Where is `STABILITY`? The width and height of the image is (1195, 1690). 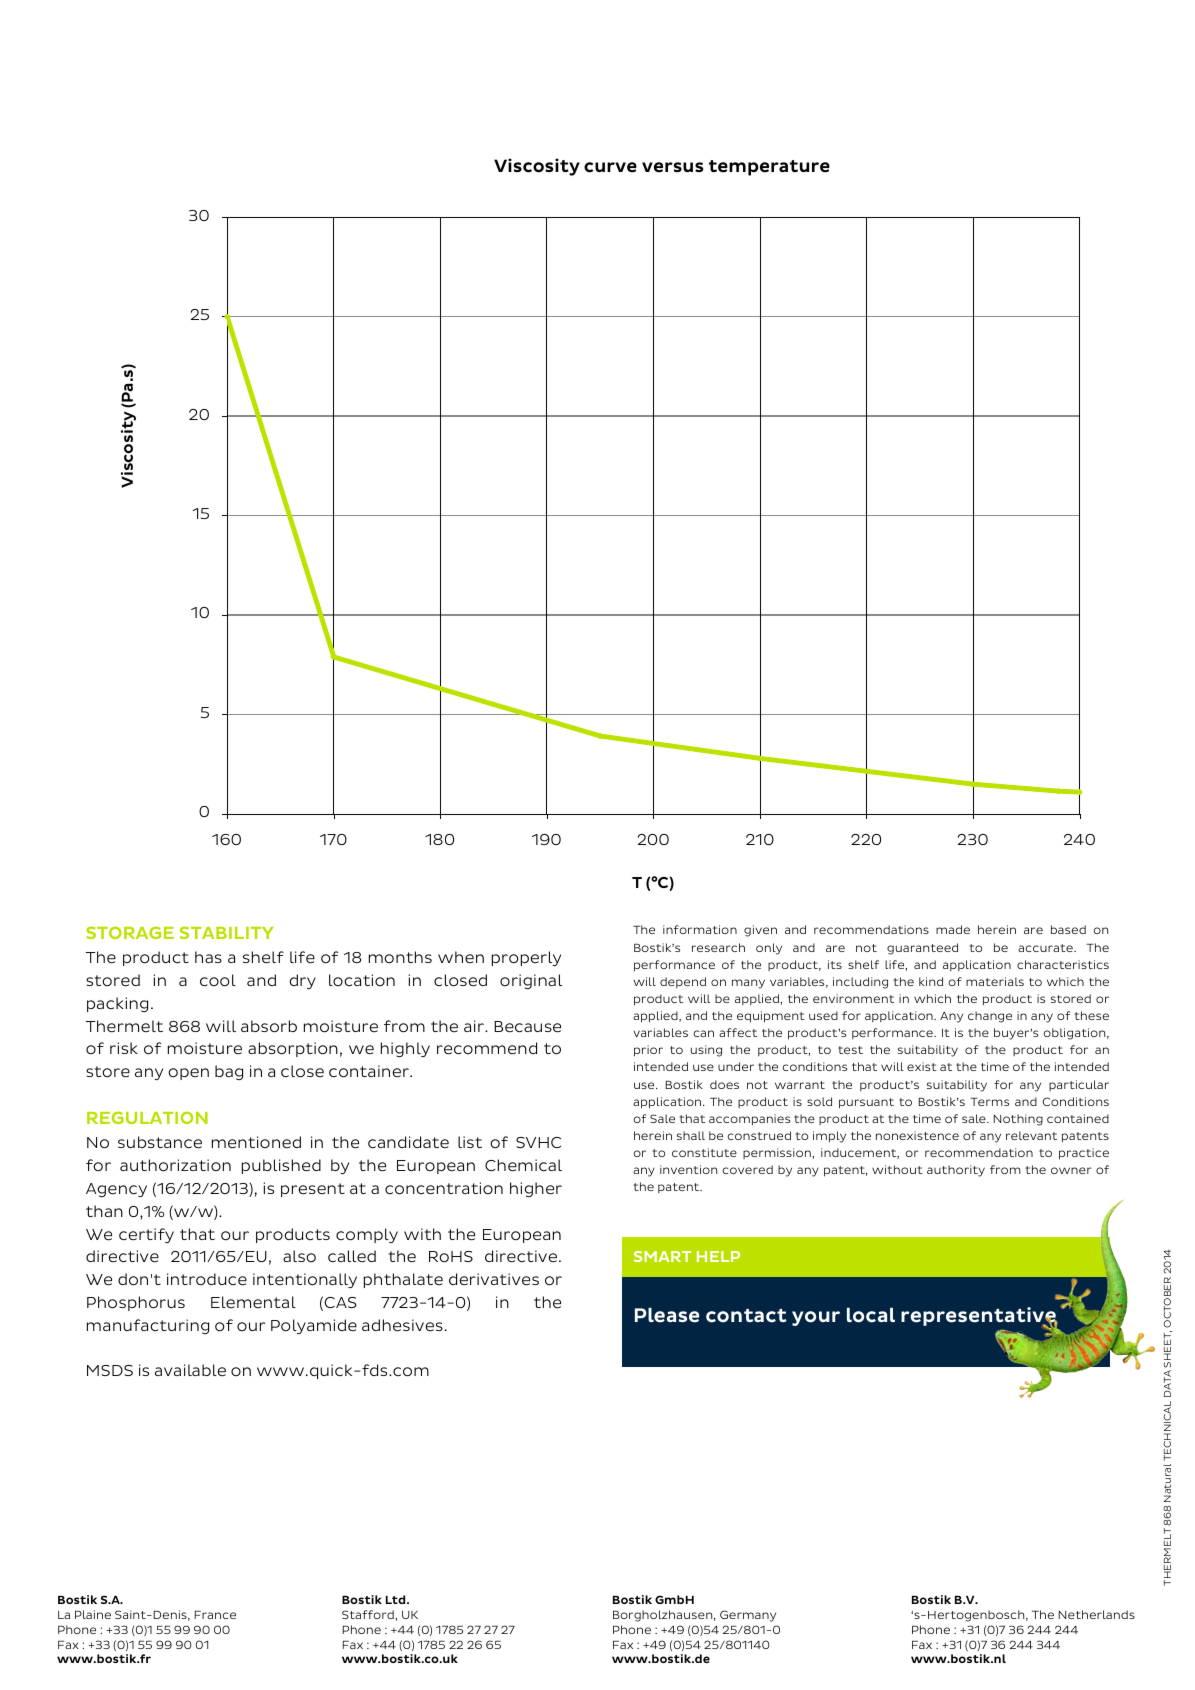 STABILITY is located at coordinates (226, 932).
